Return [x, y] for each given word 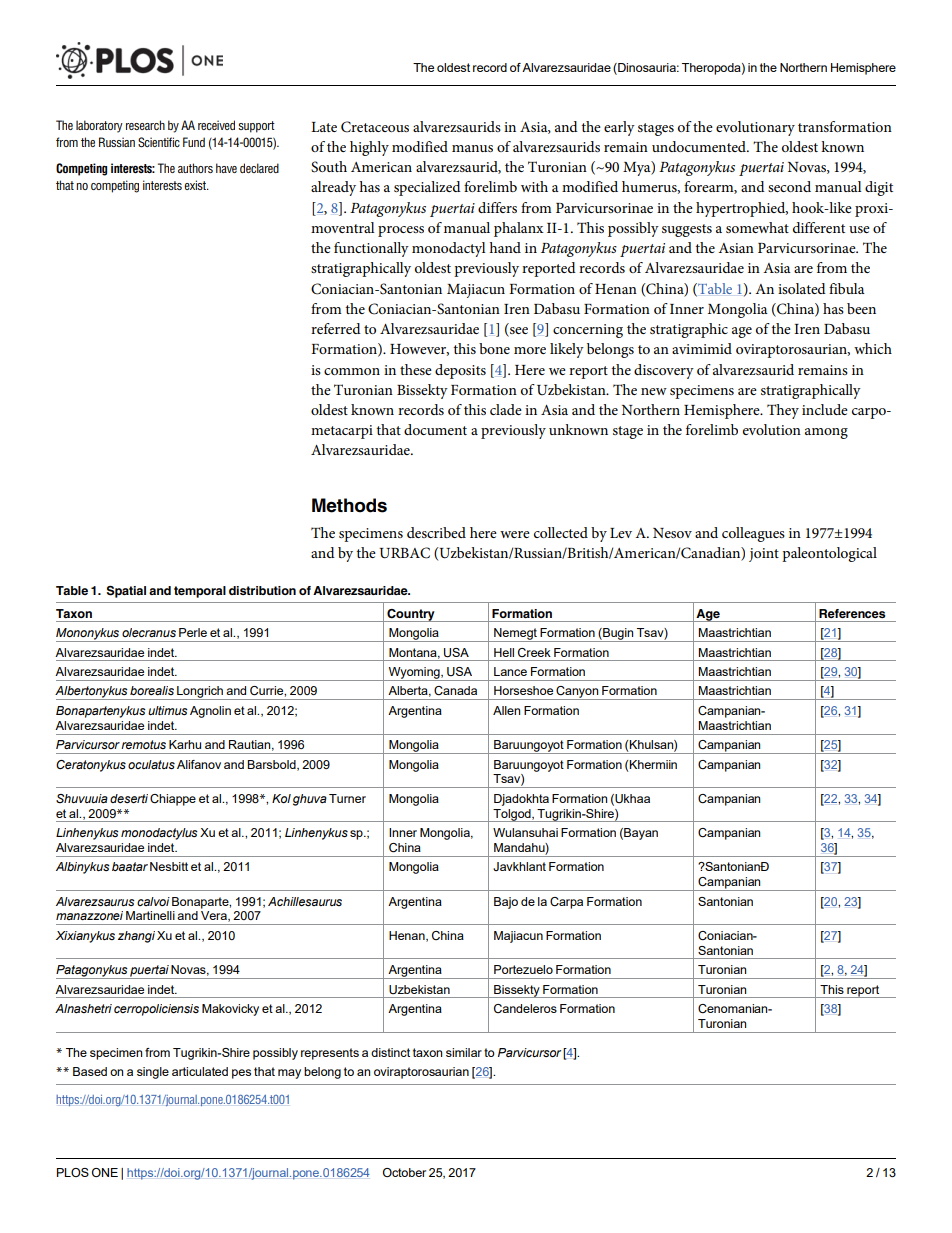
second [789, 186]
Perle [193, 632]
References [852, 613]
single [153, 1073]
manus [472, 148]
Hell [504, 652]
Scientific [159, 142]
